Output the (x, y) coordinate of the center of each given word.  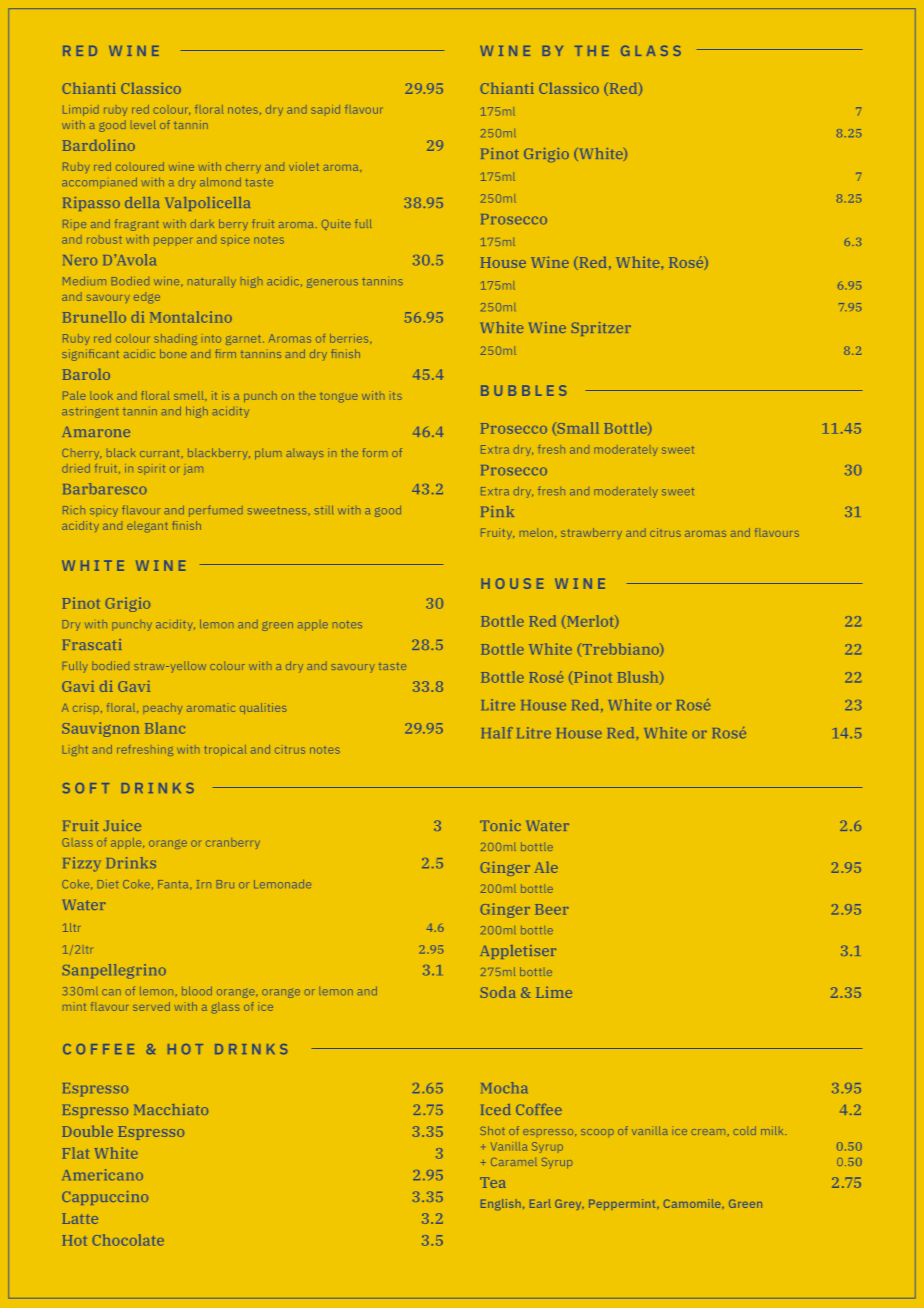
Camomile (693, 1203)
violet (304, 166)
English (501, 1204)
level (143, 124)
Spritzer (601, 329)
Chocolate (128, 1240)
